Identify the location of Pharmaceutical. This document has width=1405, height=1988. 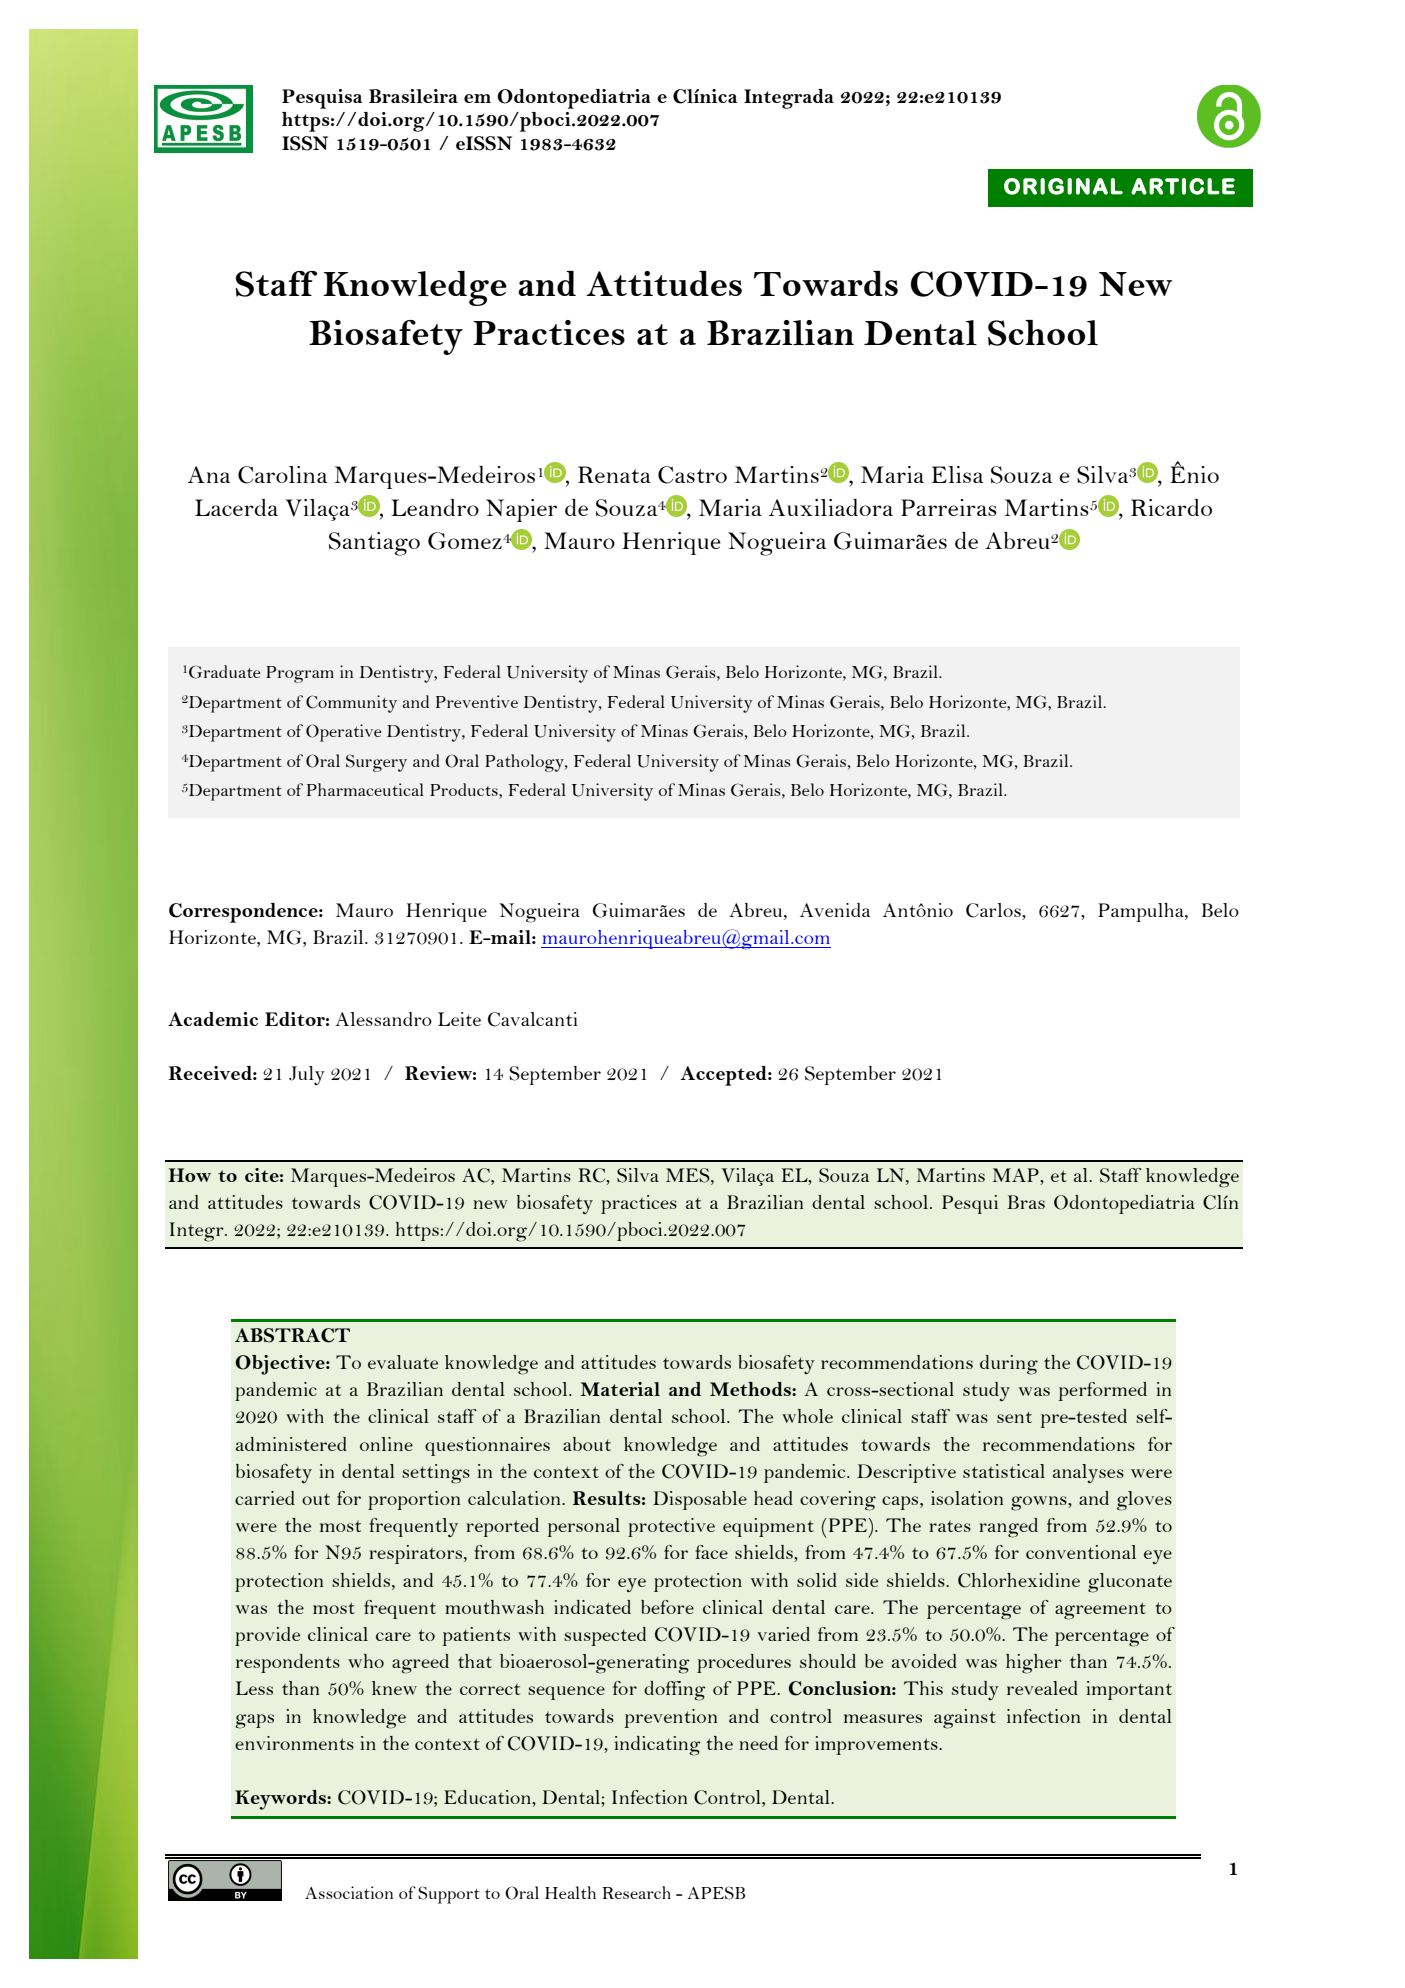
(365, 789).
